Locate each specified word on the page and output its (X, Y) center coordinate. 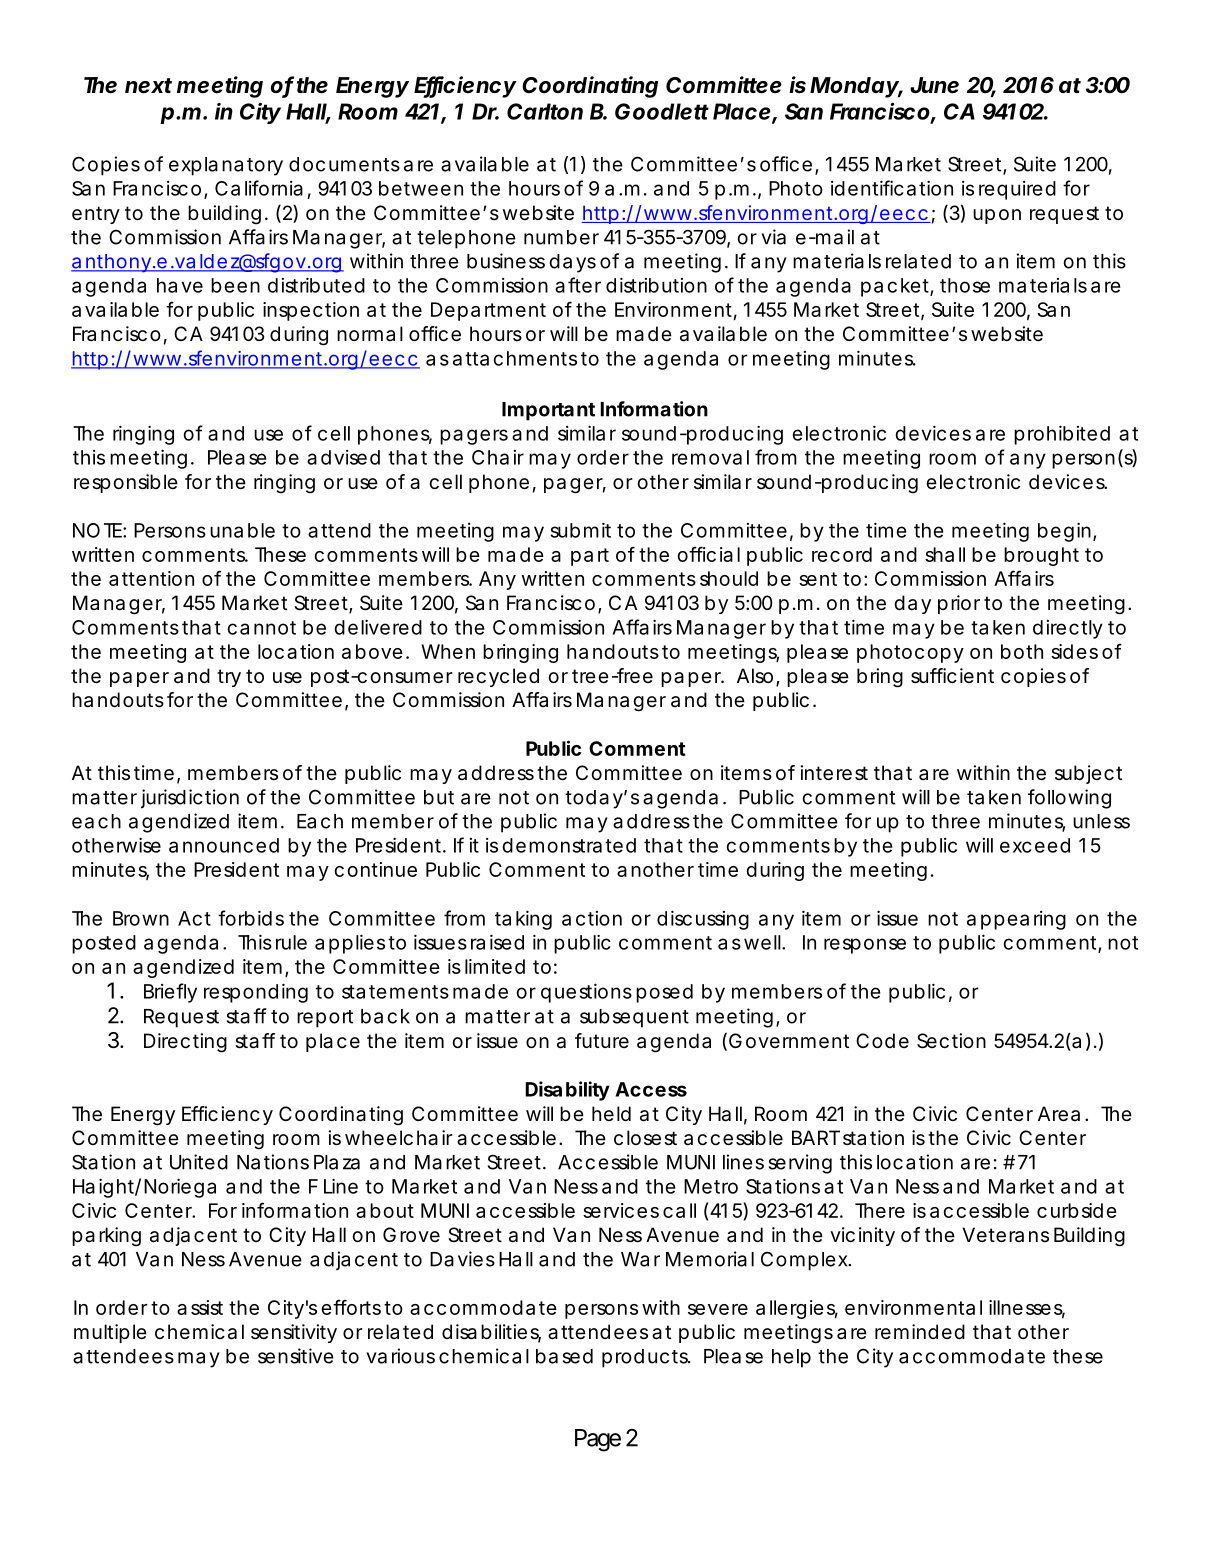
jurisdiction (190, 799)
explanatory (226, 166)
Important (548, 411)
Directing (185, 1043)
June (934, 85)
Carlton (545, 111)
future (602, 1040)
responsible (126, 483)
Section (951, 1041)
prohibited (1062, 435)
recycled (498, 677)
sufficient (952, 676)
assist (200, 1307)
